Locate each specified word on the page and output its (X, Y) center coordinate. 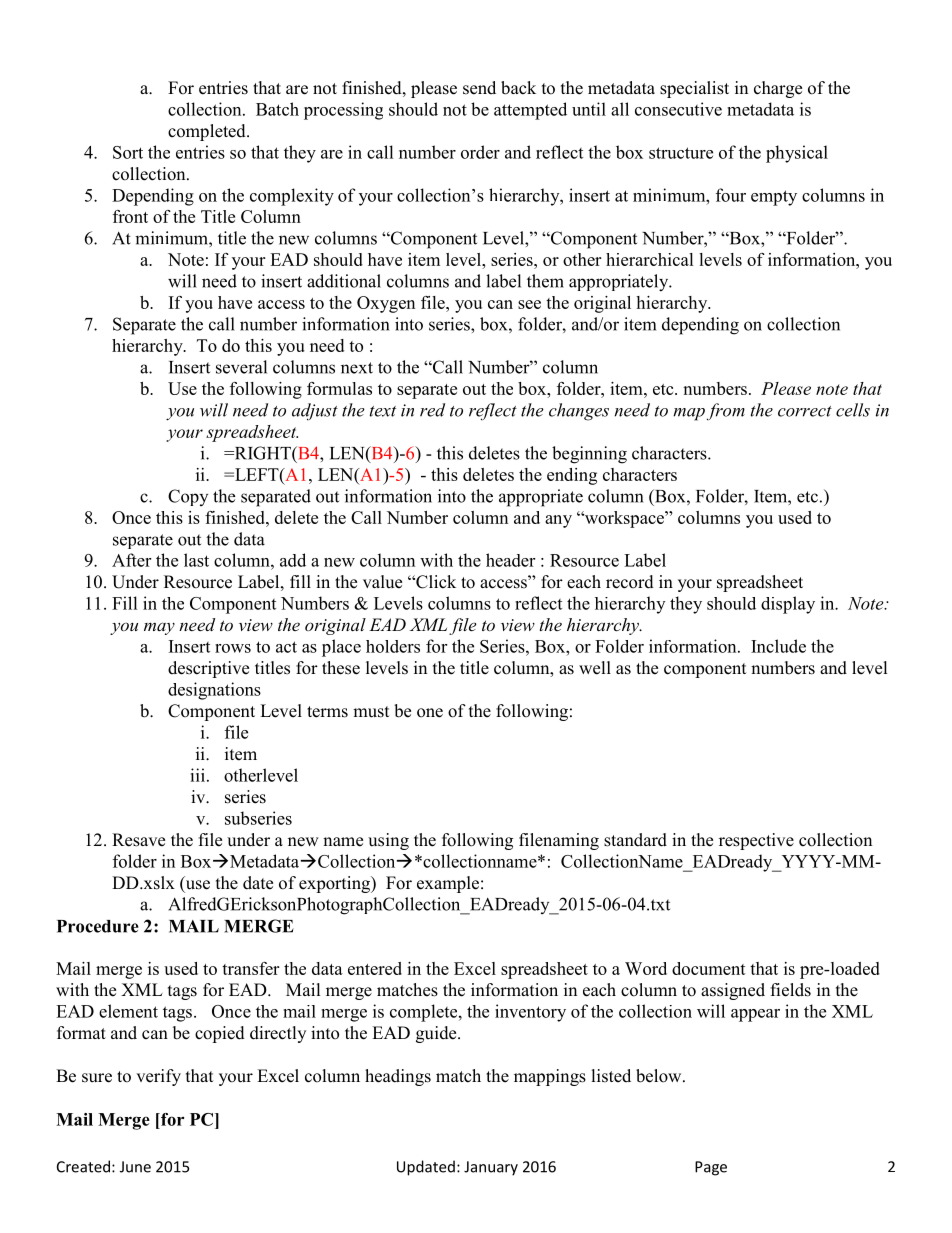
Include (778, 646)
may (159, 628)
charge (778, 89)
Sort (128, 152)
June (135, 1167)
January (491, 1168)
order (480, 152)
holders (393, 646)
